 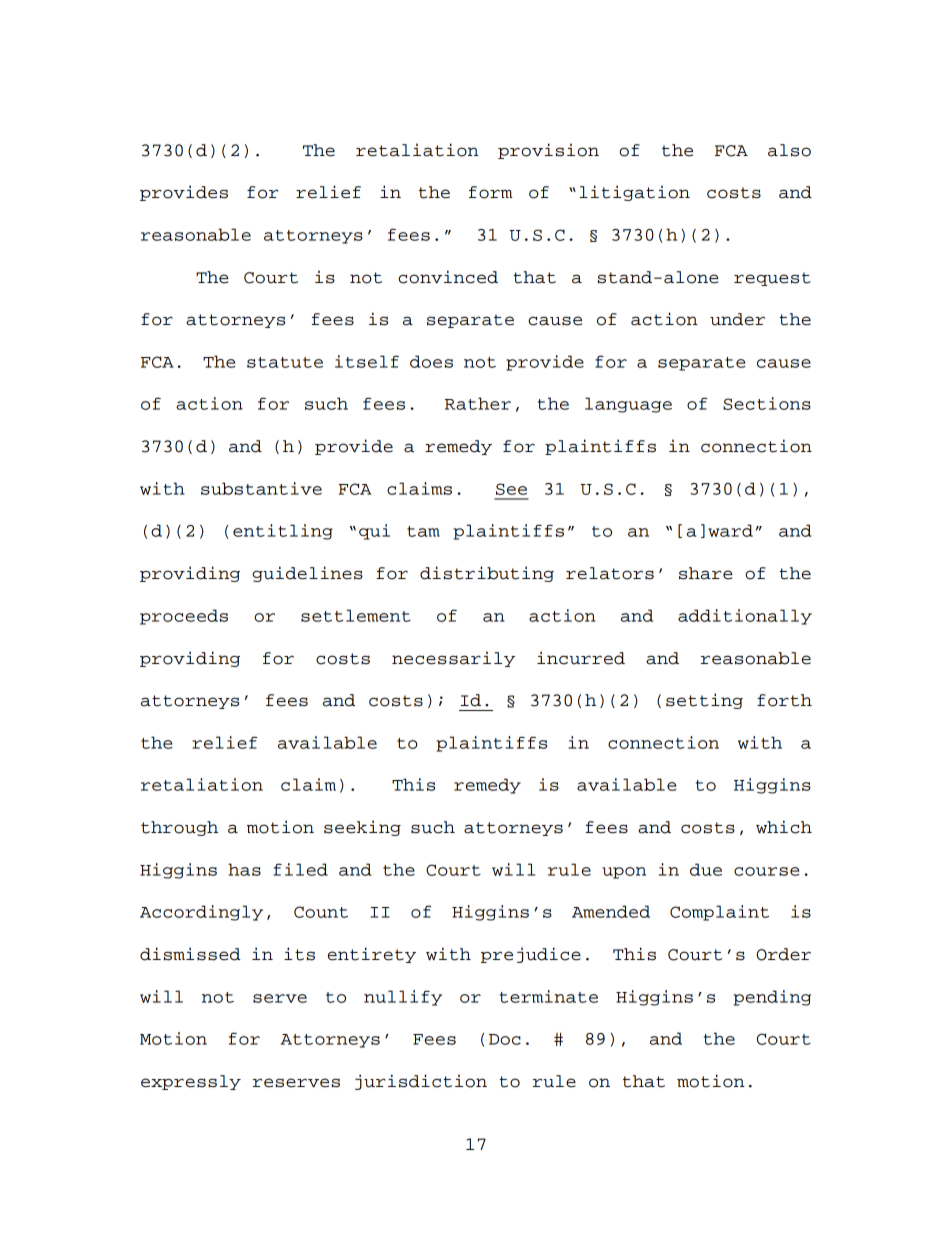 What do you see at coordinates (491, 192) in the screenshot?
I see `form` at bounding box center [491, 192].
